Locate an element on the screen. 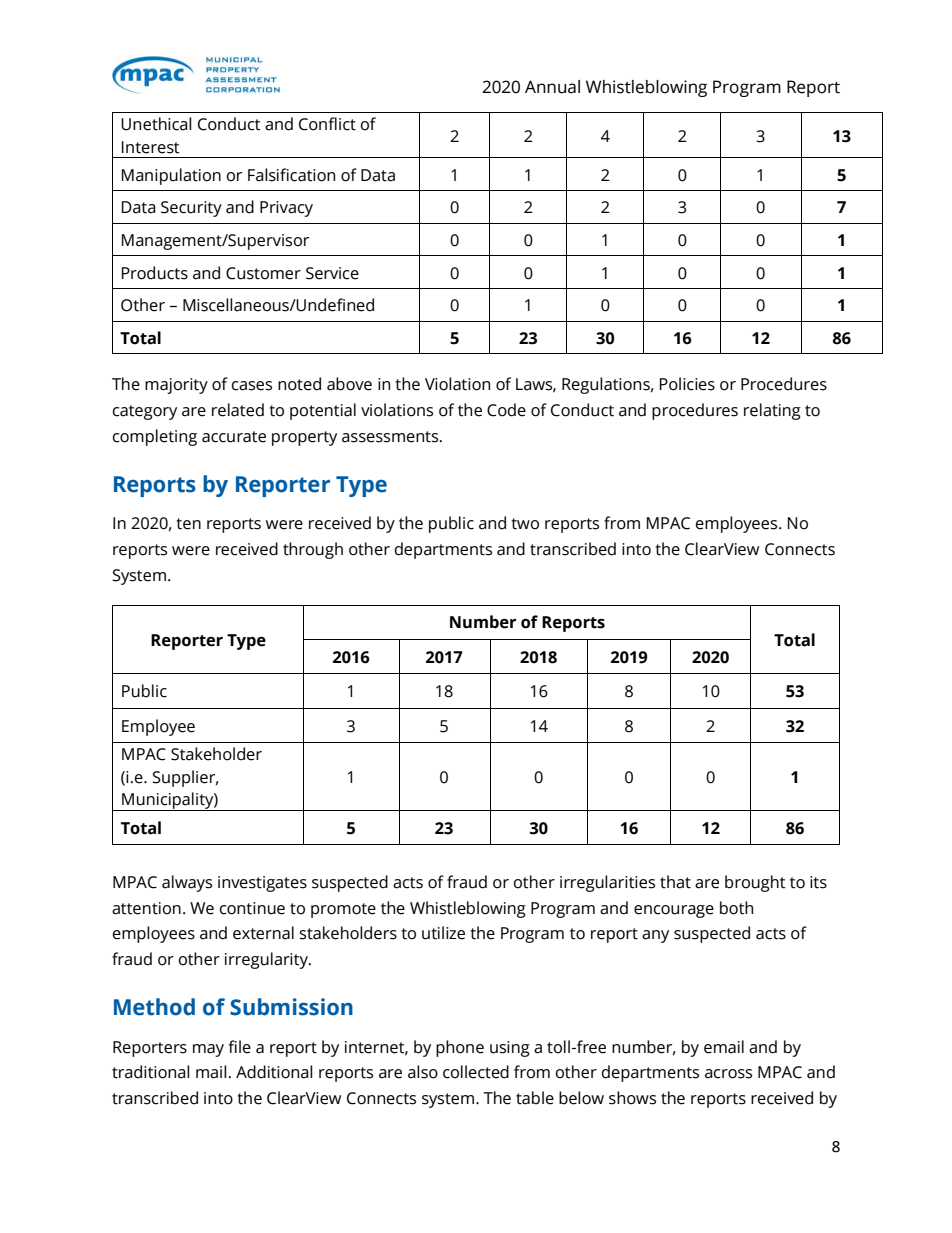 The image size is (952, 1233). Annual is located at coordinates (552, 87).
